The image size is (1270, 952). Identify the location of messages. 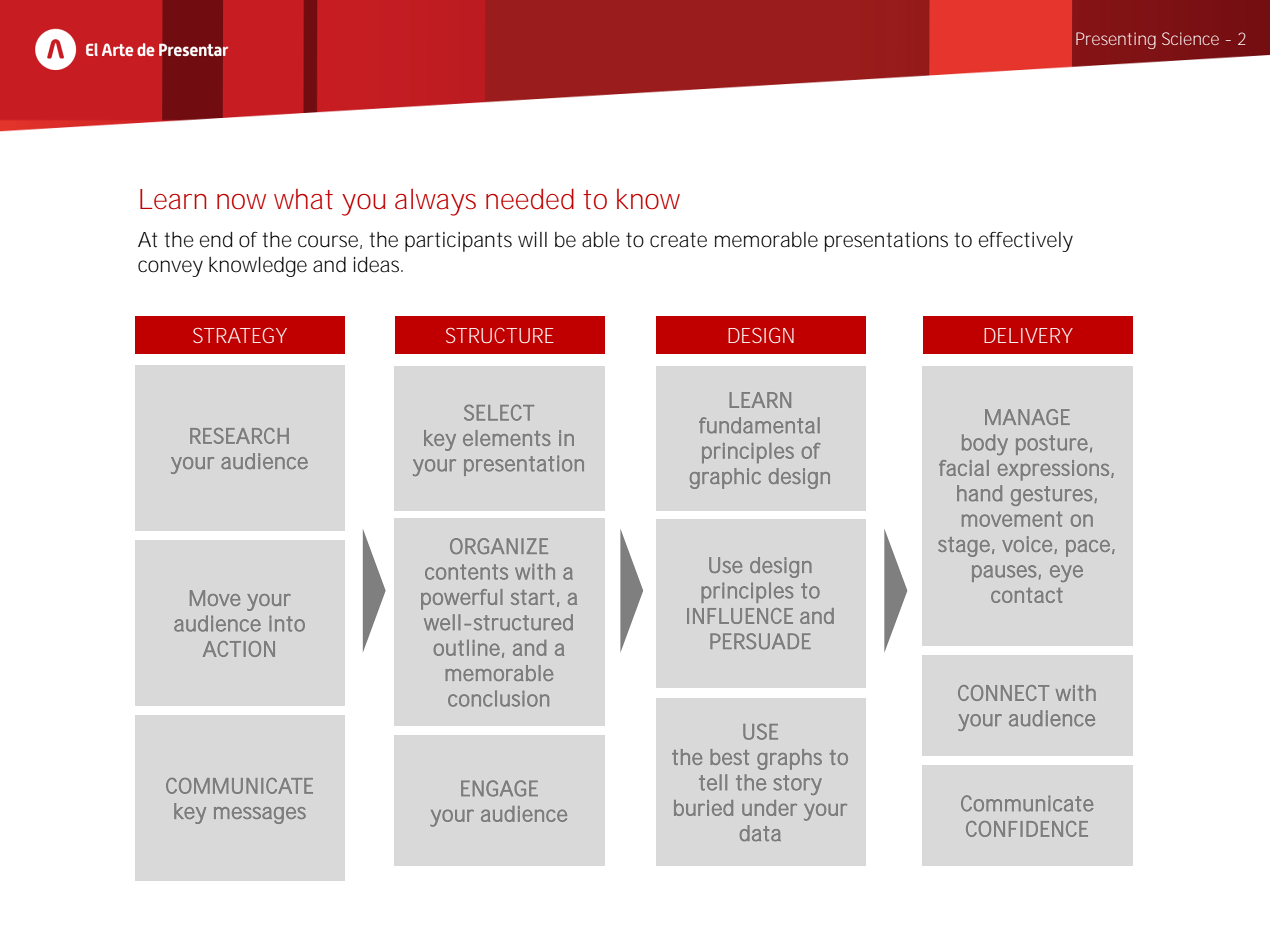
(260, 815).
